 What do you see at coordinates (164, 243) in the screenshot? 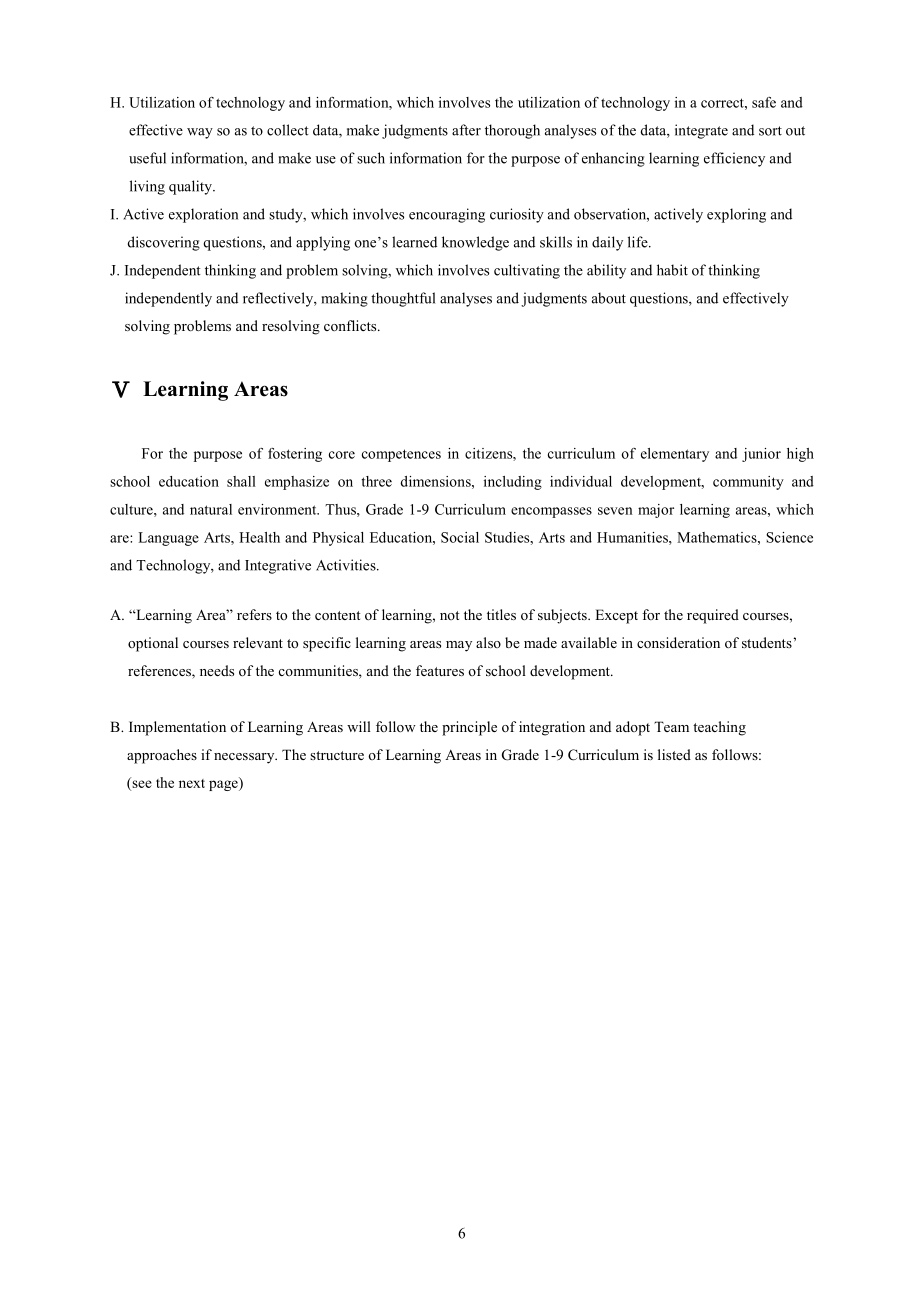
I see `discovering` at bounding box center [164, 243].
